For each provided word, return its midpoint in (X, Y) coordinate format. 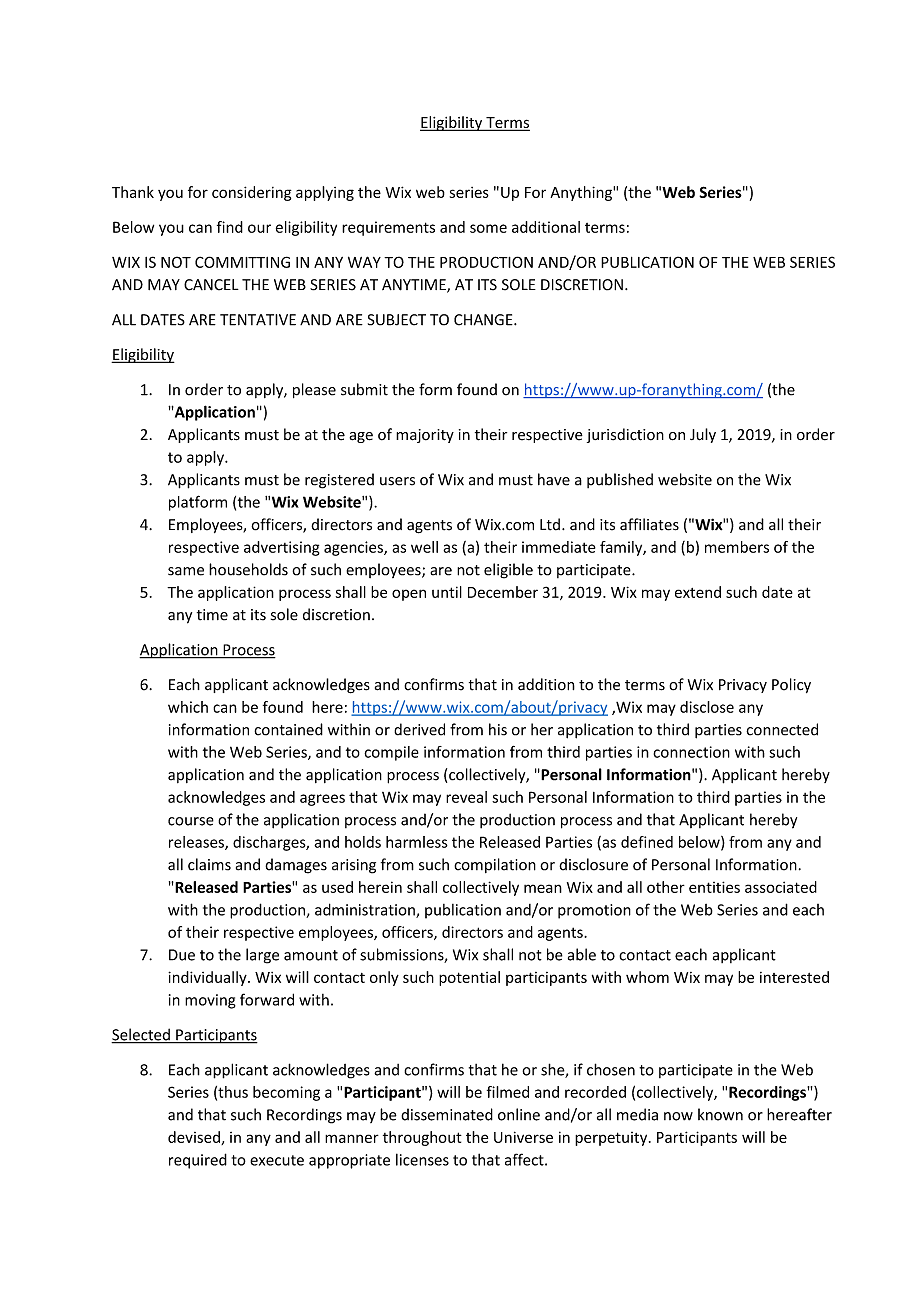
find (230, 227)
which (188, 707)
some (488, 228)
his (498, 729)
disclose (707, 707)
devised (195, 1138)
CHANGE (484, 320)
